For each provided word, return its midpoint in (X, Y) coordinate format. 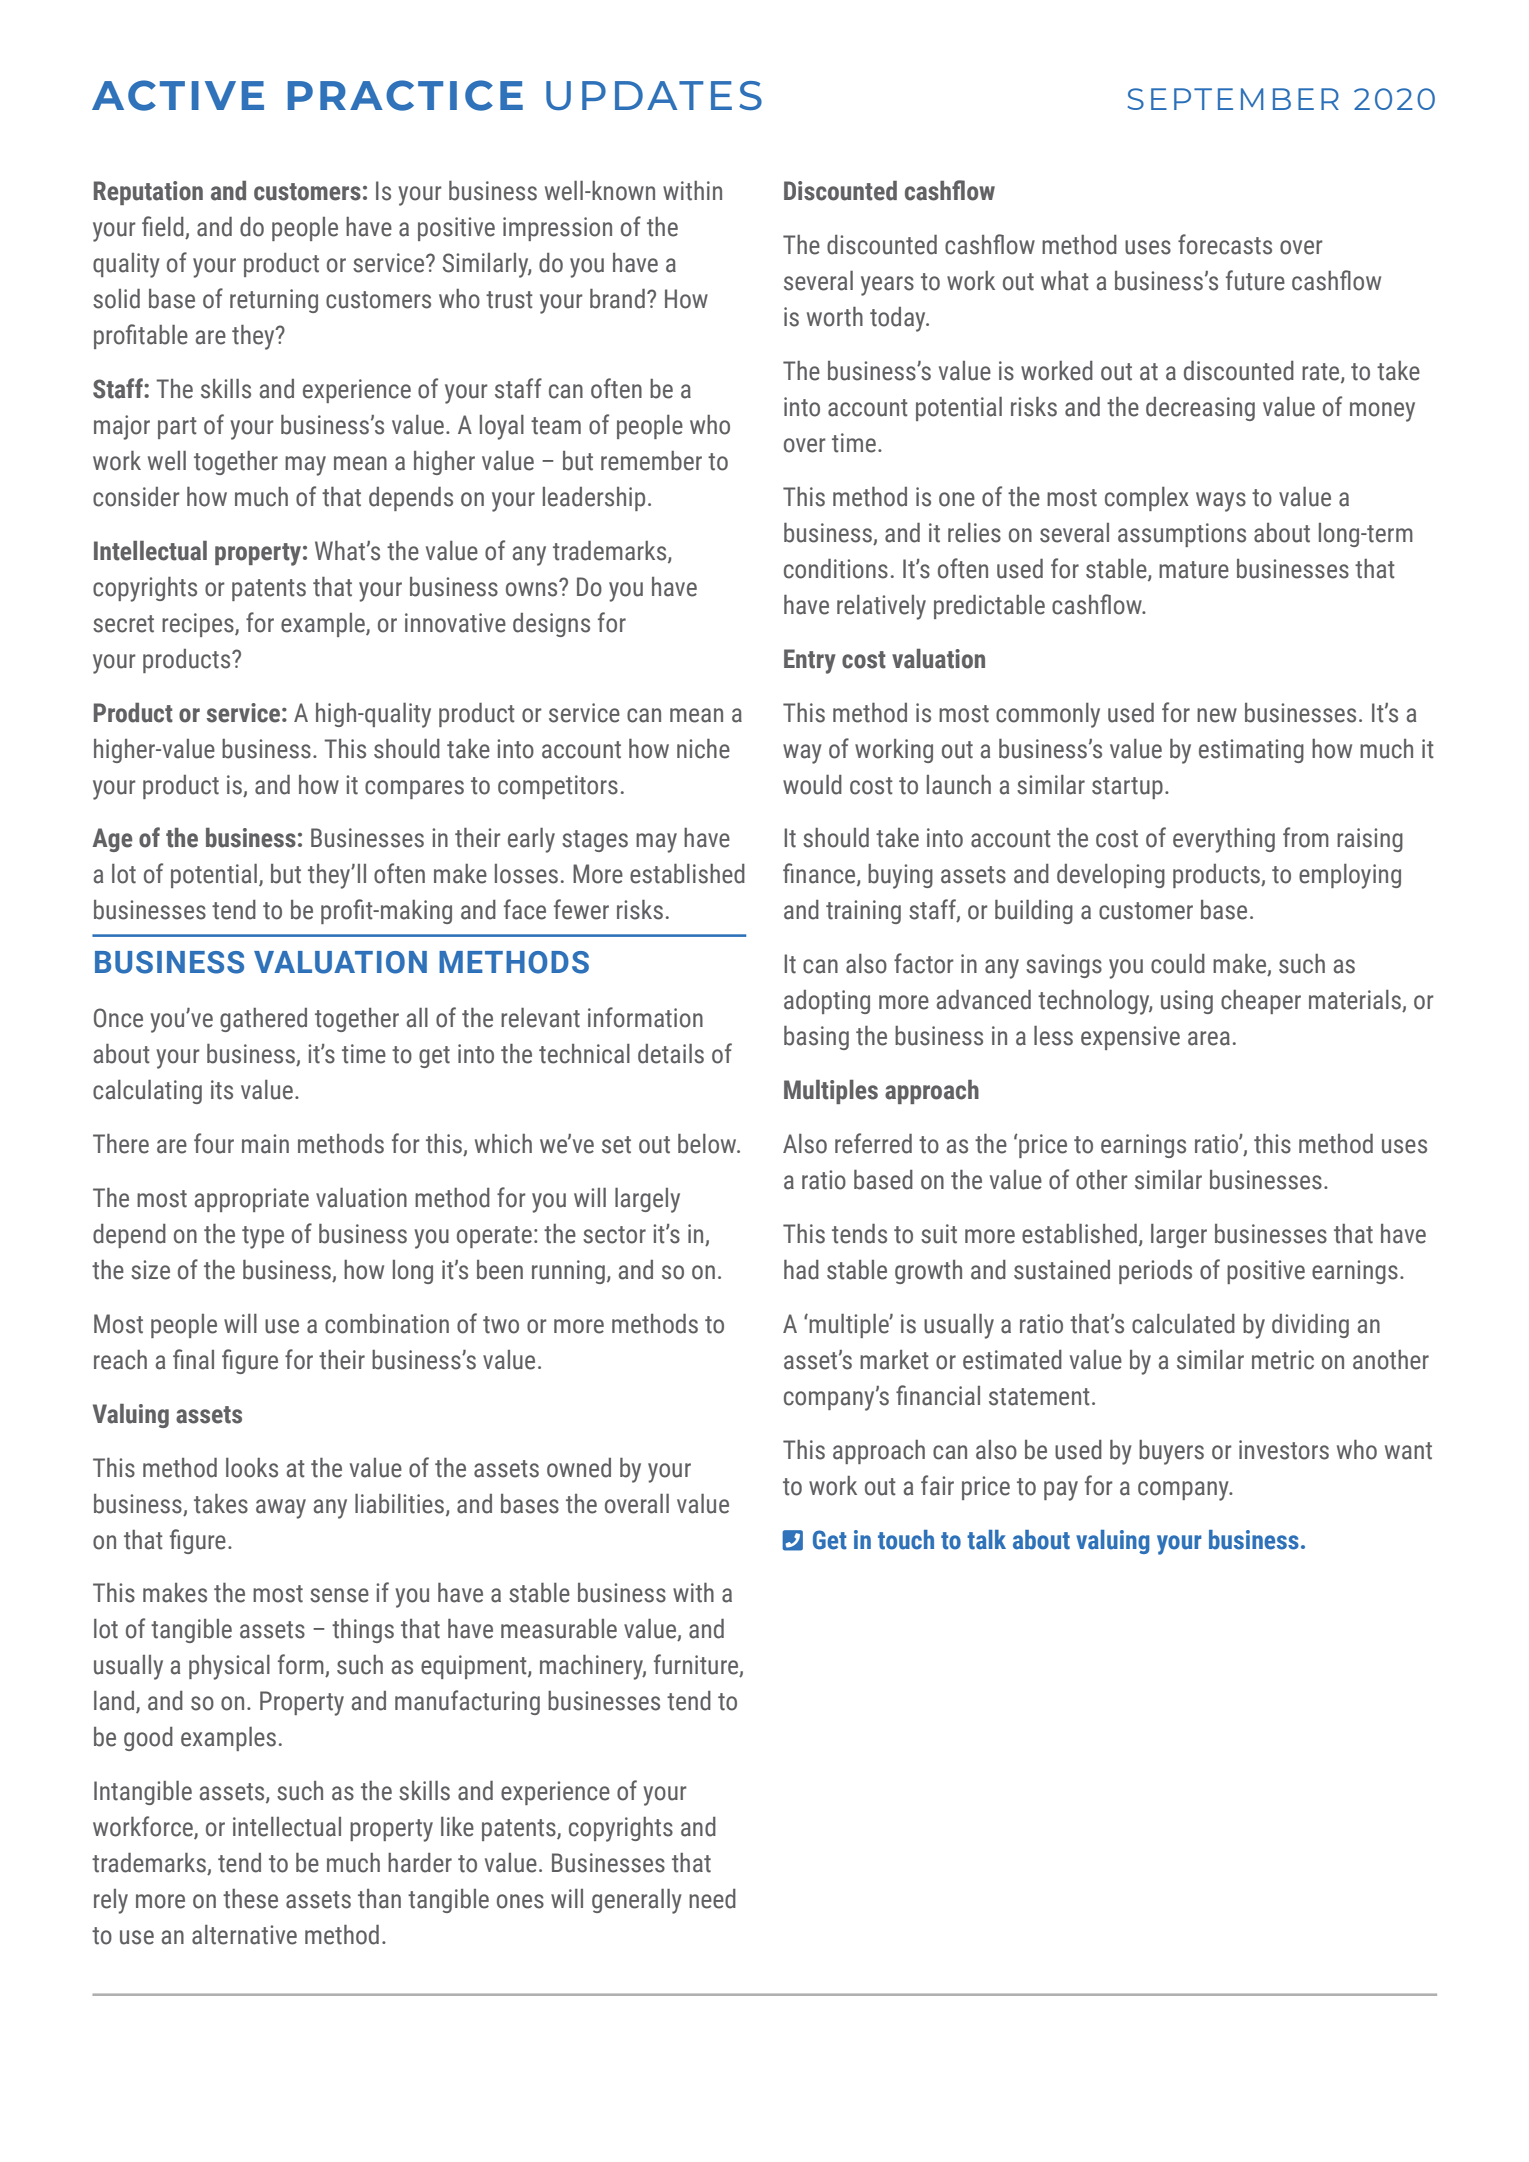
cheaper (1261, 1002)
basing (816, 1038)
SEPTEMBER (1233, 99)
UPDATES (654, 96)
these (250, 1899)
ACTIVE (178, 95)
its (222, 1090)
